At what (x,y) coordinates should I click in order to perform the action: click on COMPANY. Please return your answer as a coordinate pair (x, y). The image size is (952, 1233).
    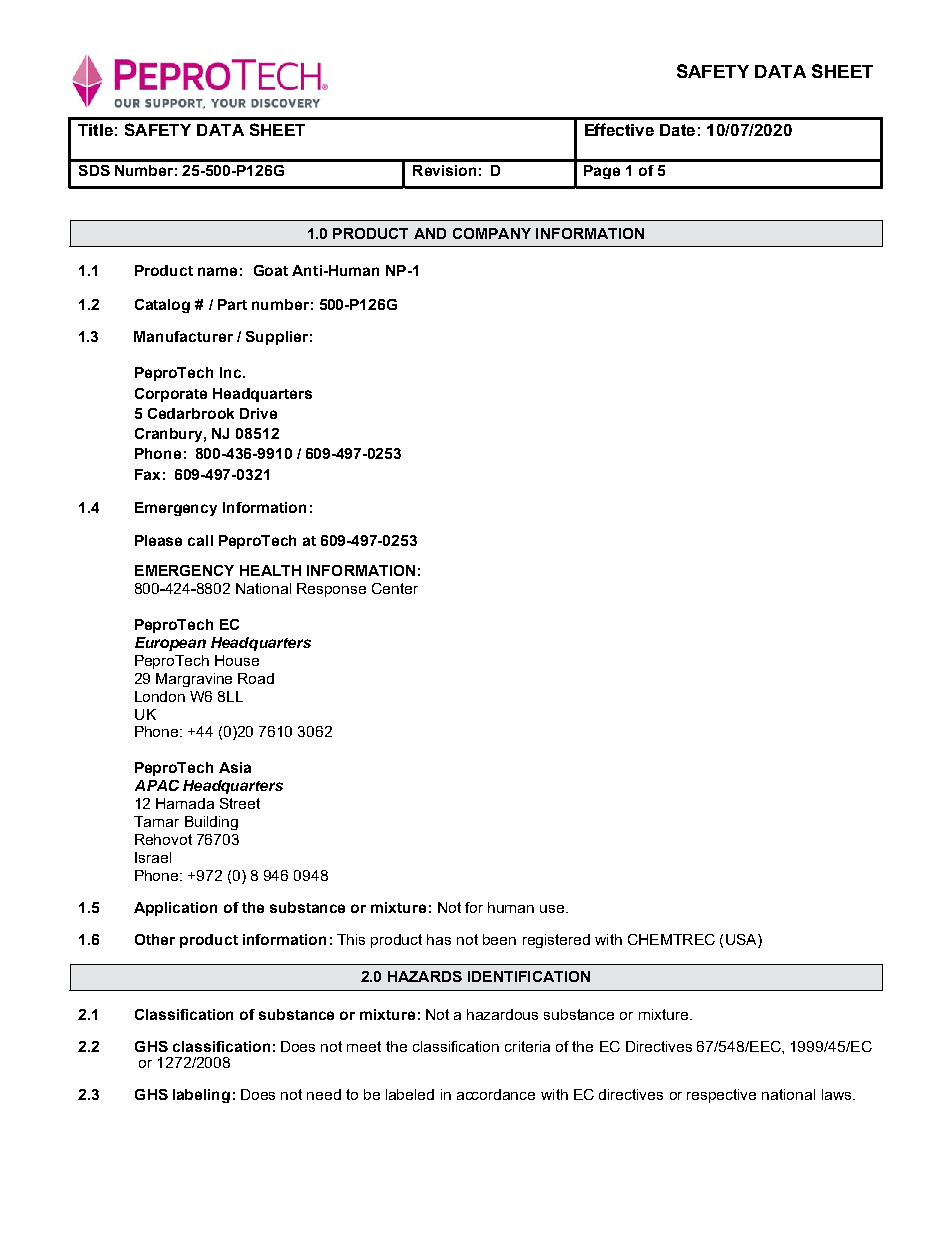
    Looking at the image, I should click on (492, 233).
